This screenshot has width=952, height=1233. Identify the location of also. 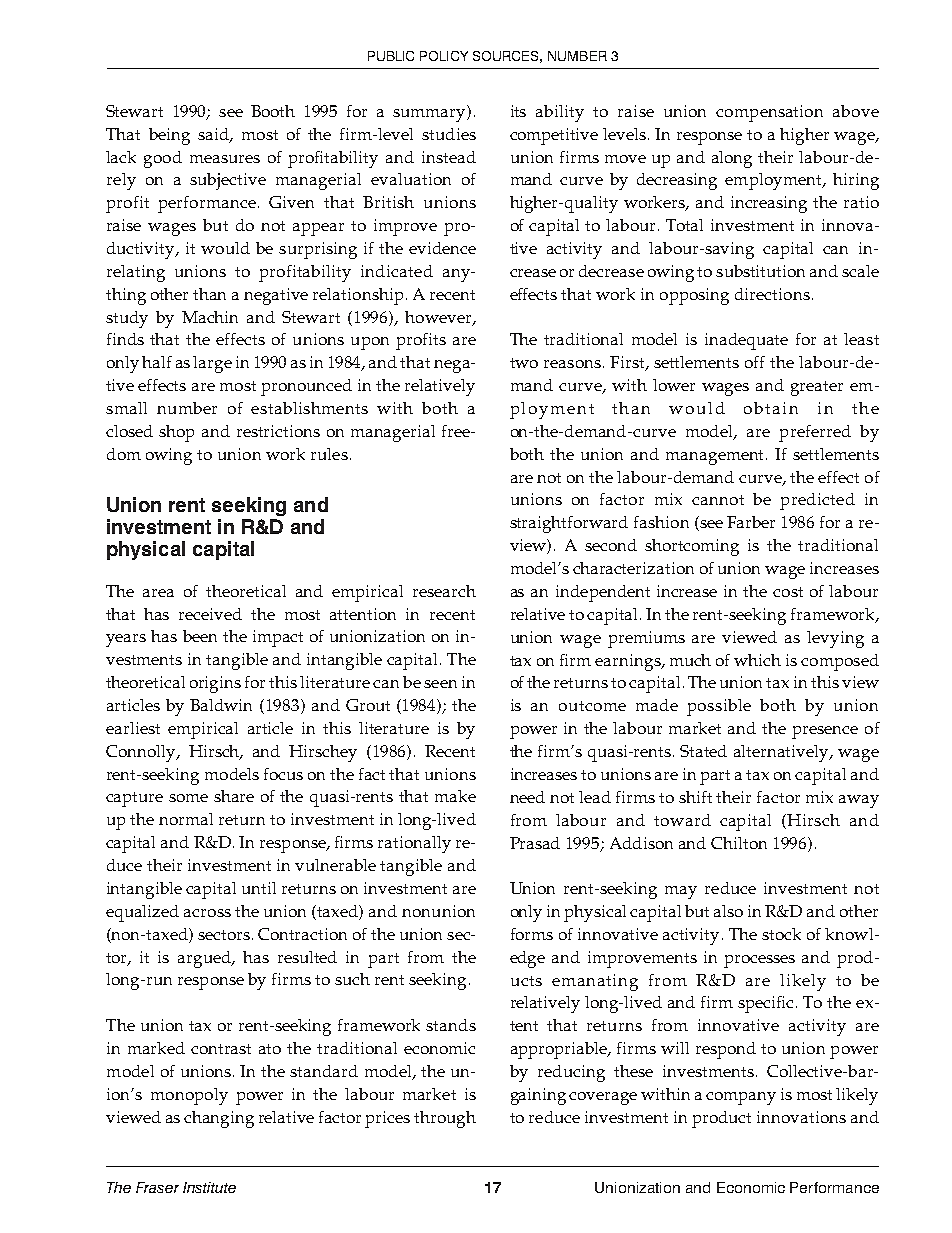
(728, 911).
